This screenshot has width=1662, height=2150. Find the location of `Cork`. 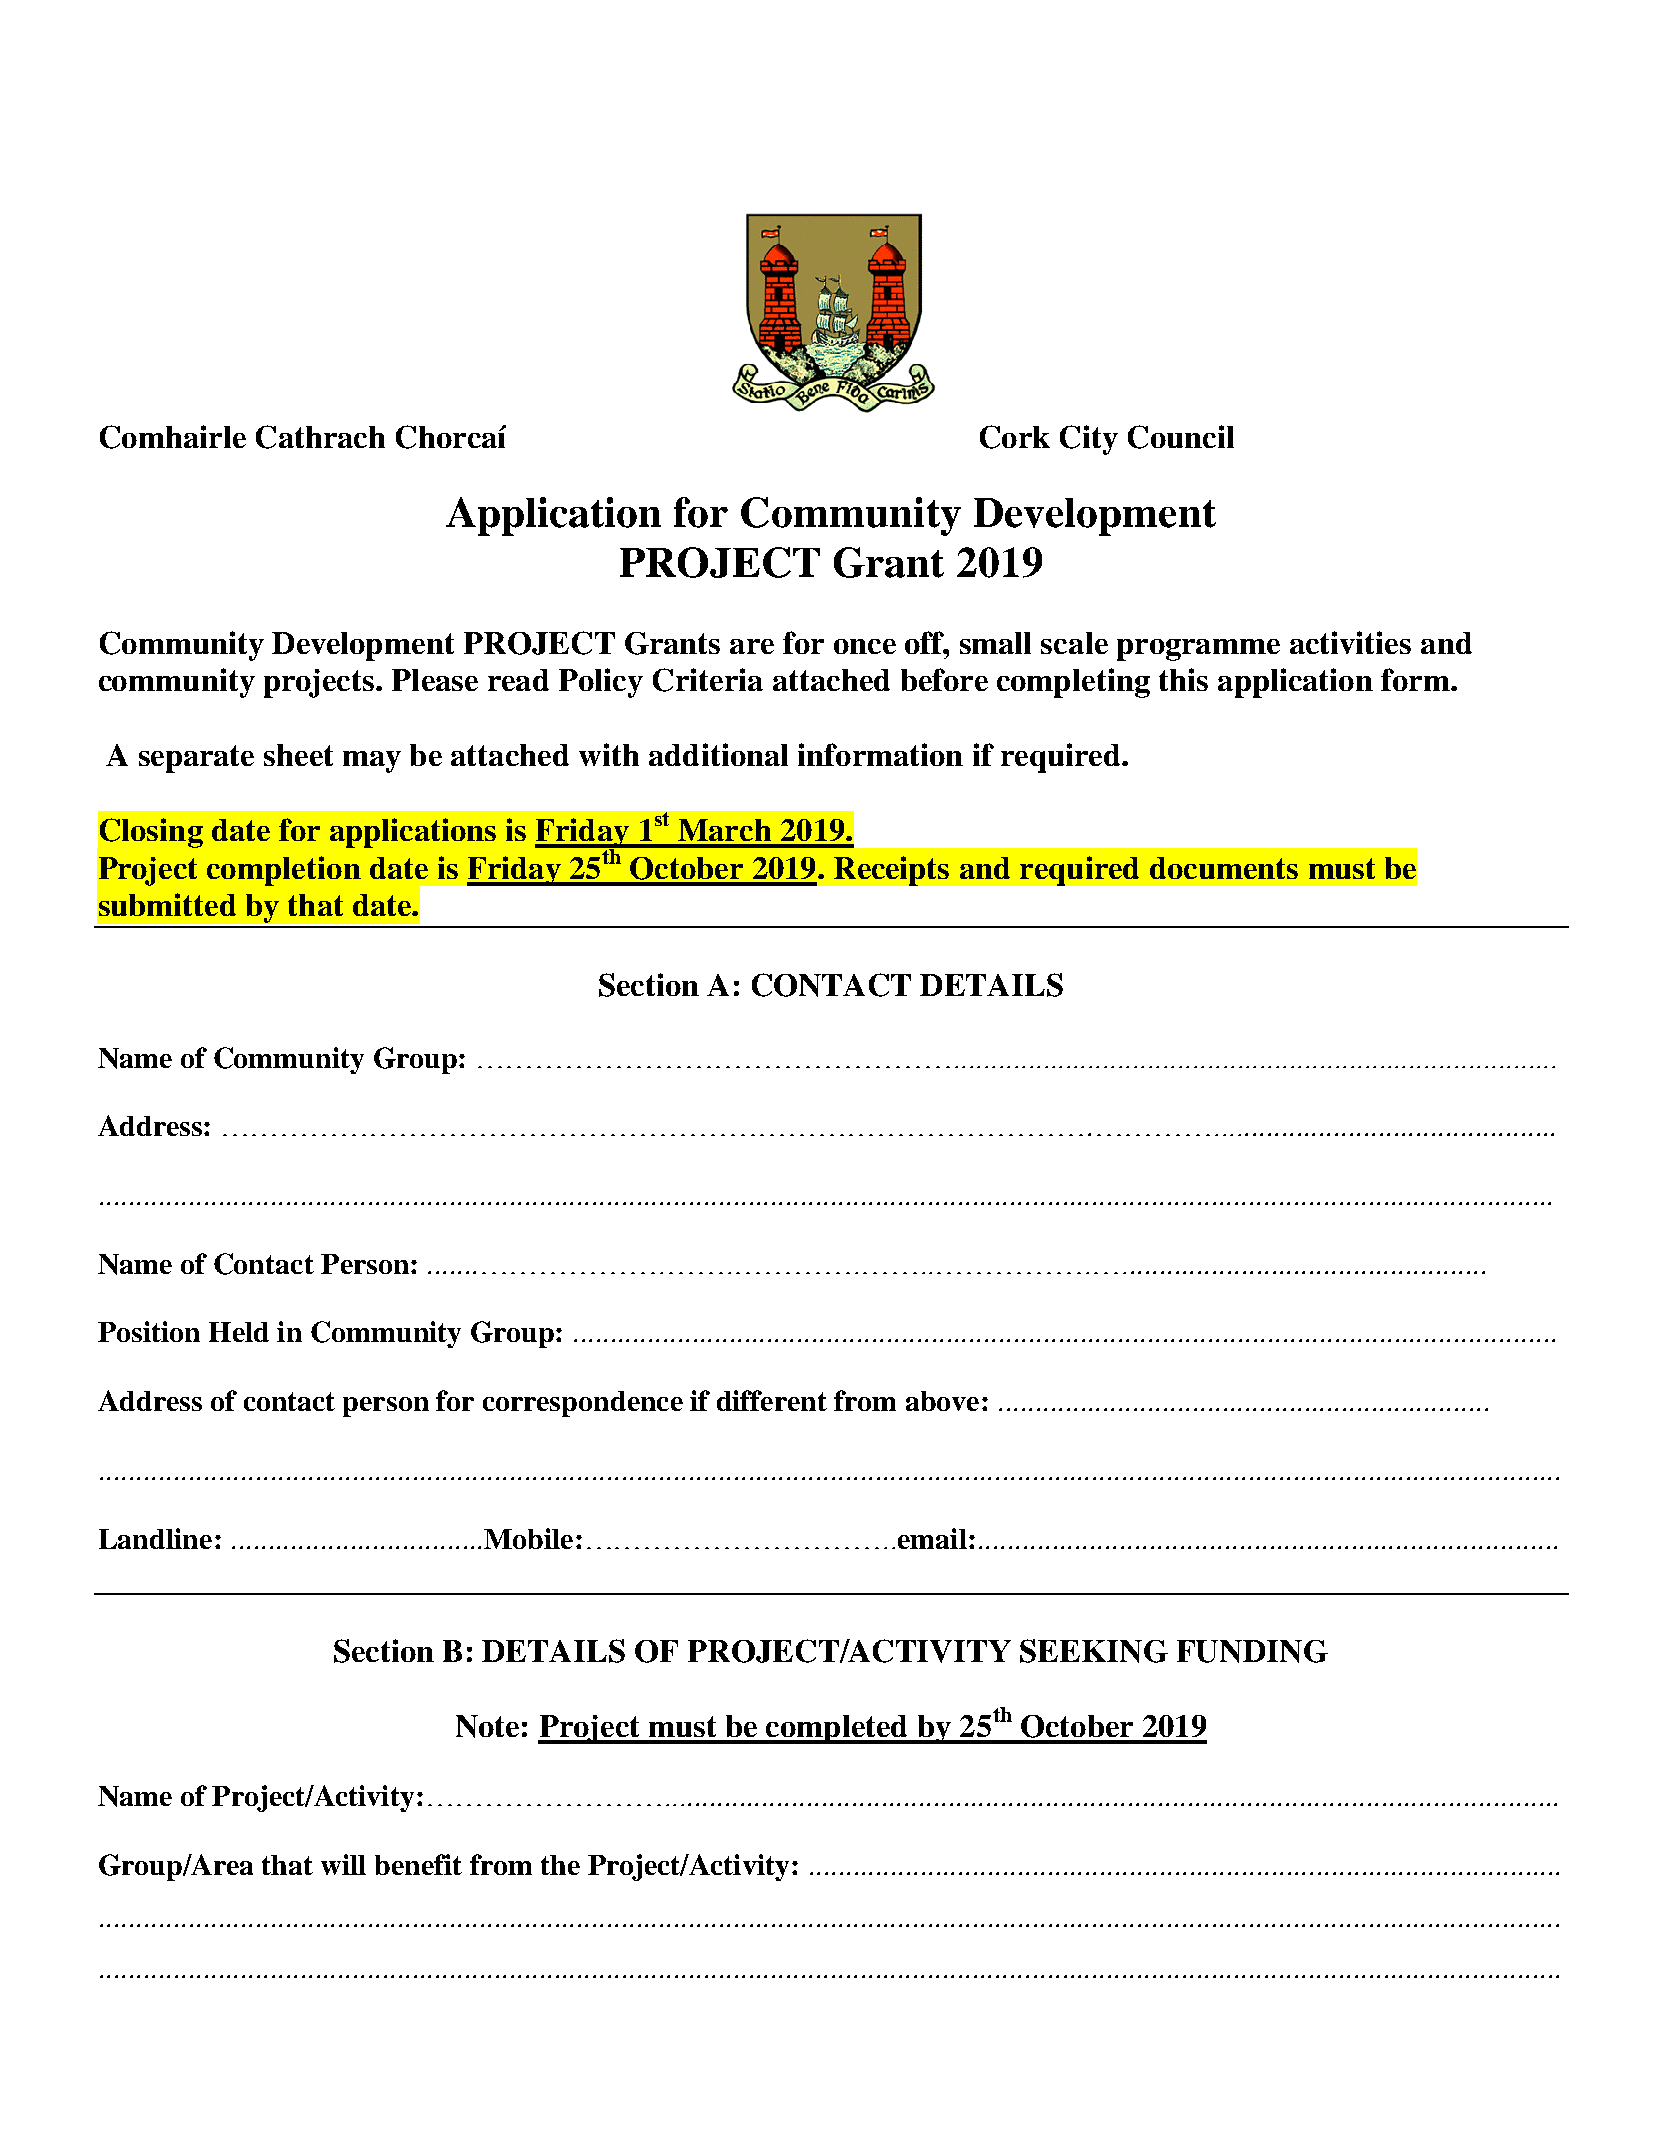

Cork is located at coordinates (1015, 437).
